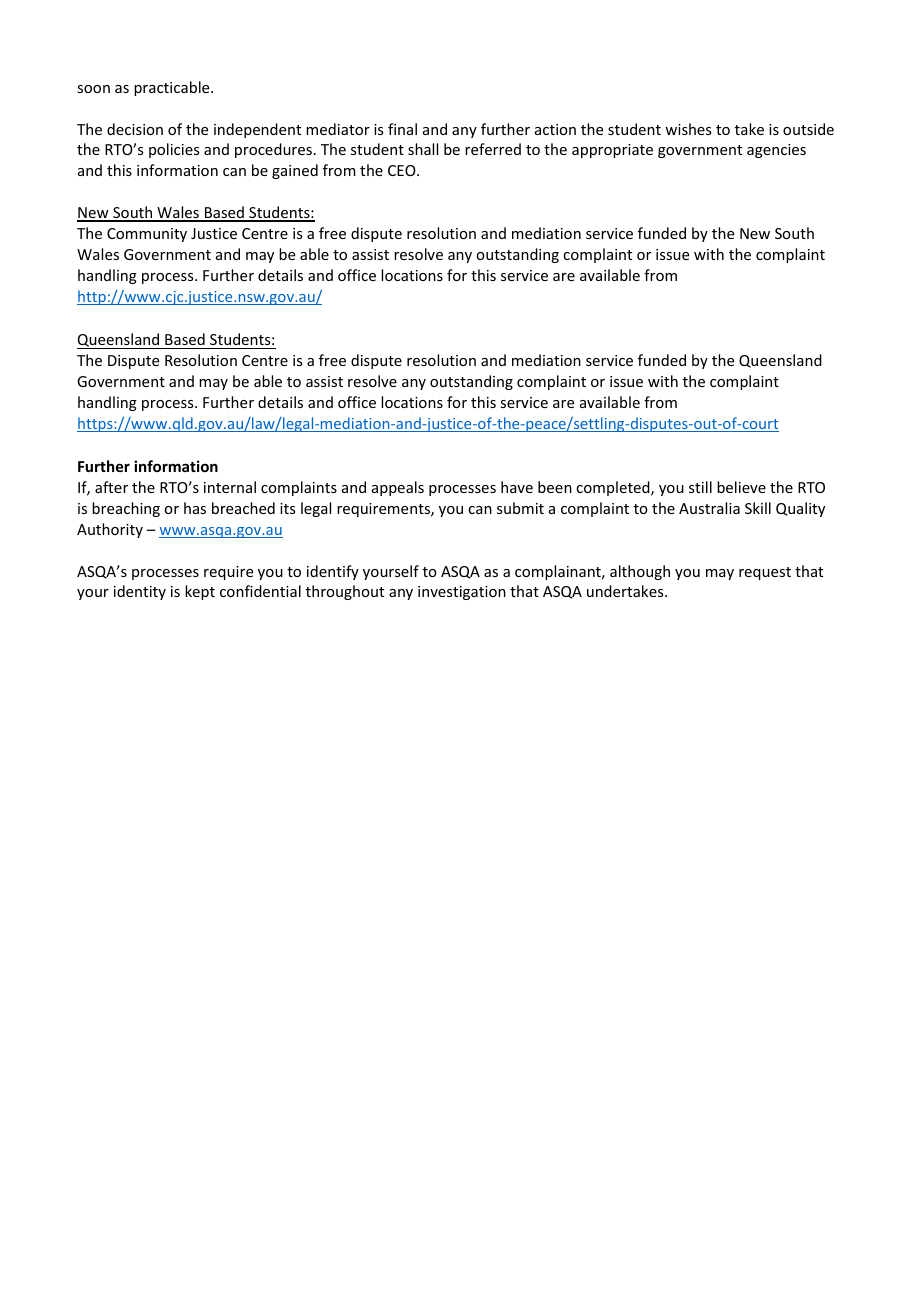 The height and width of the page is (1308, 924). Describe the element at coordinates (517, 487) in the page. I see `have` at that location.
